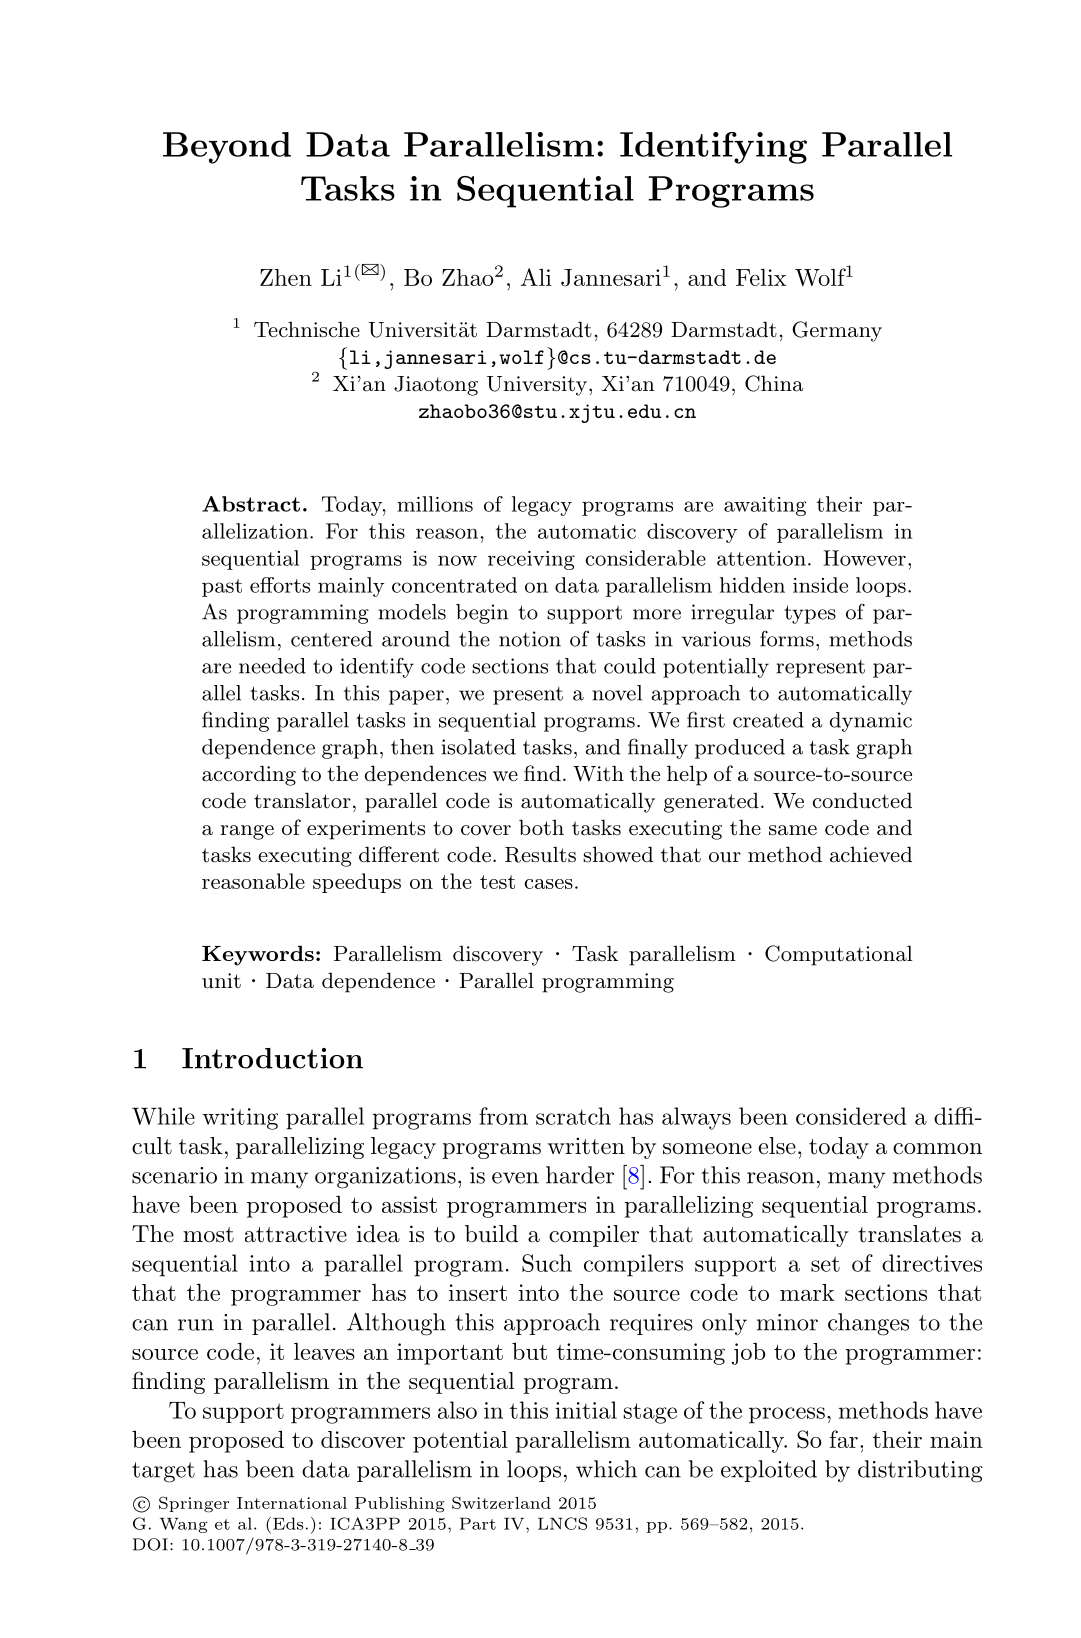  Describe the element at coordinates (851, 1116) in the document. I see `considered` at that location.
